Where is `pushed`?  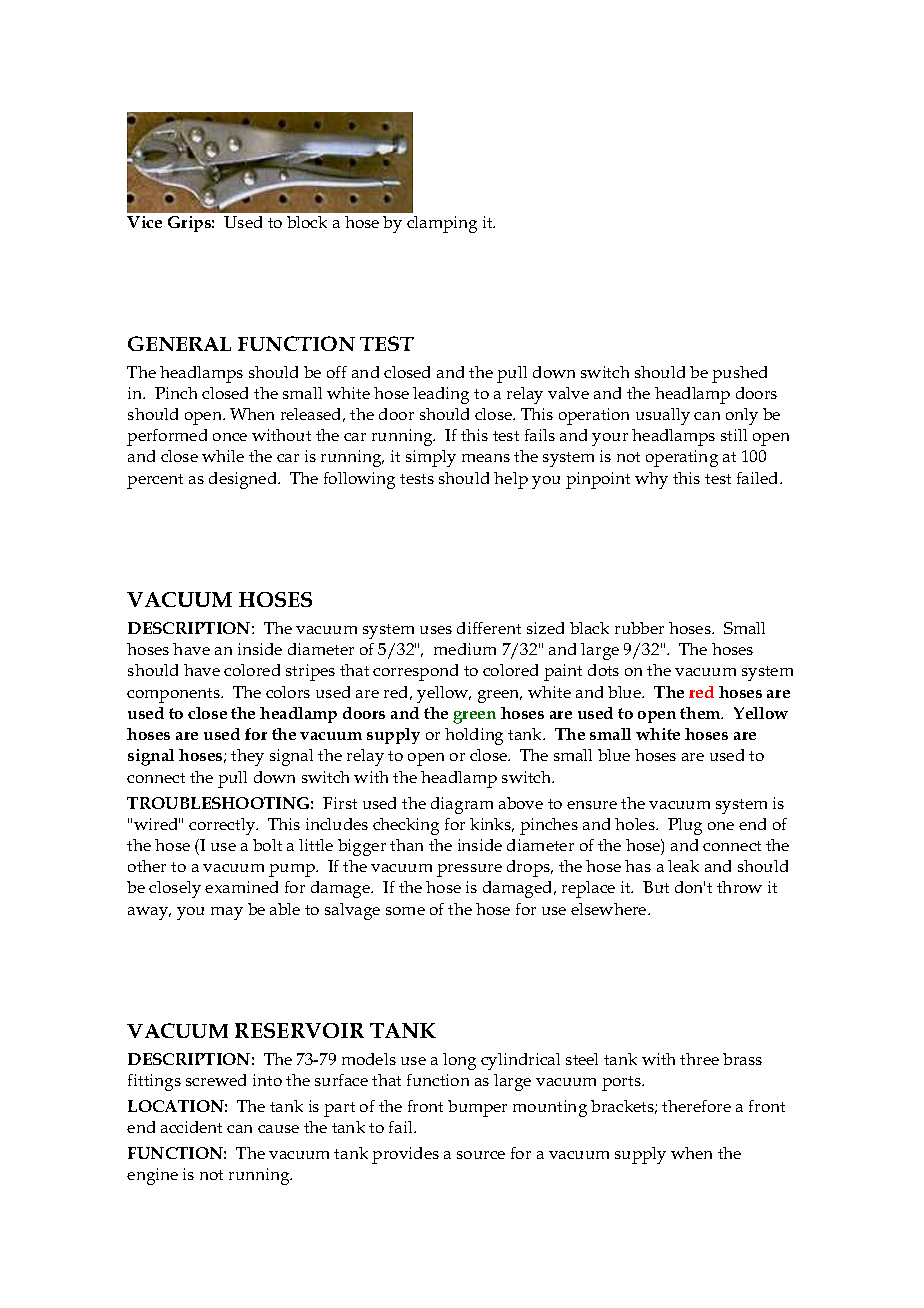
pushed is located at coordinates (739, 374).
